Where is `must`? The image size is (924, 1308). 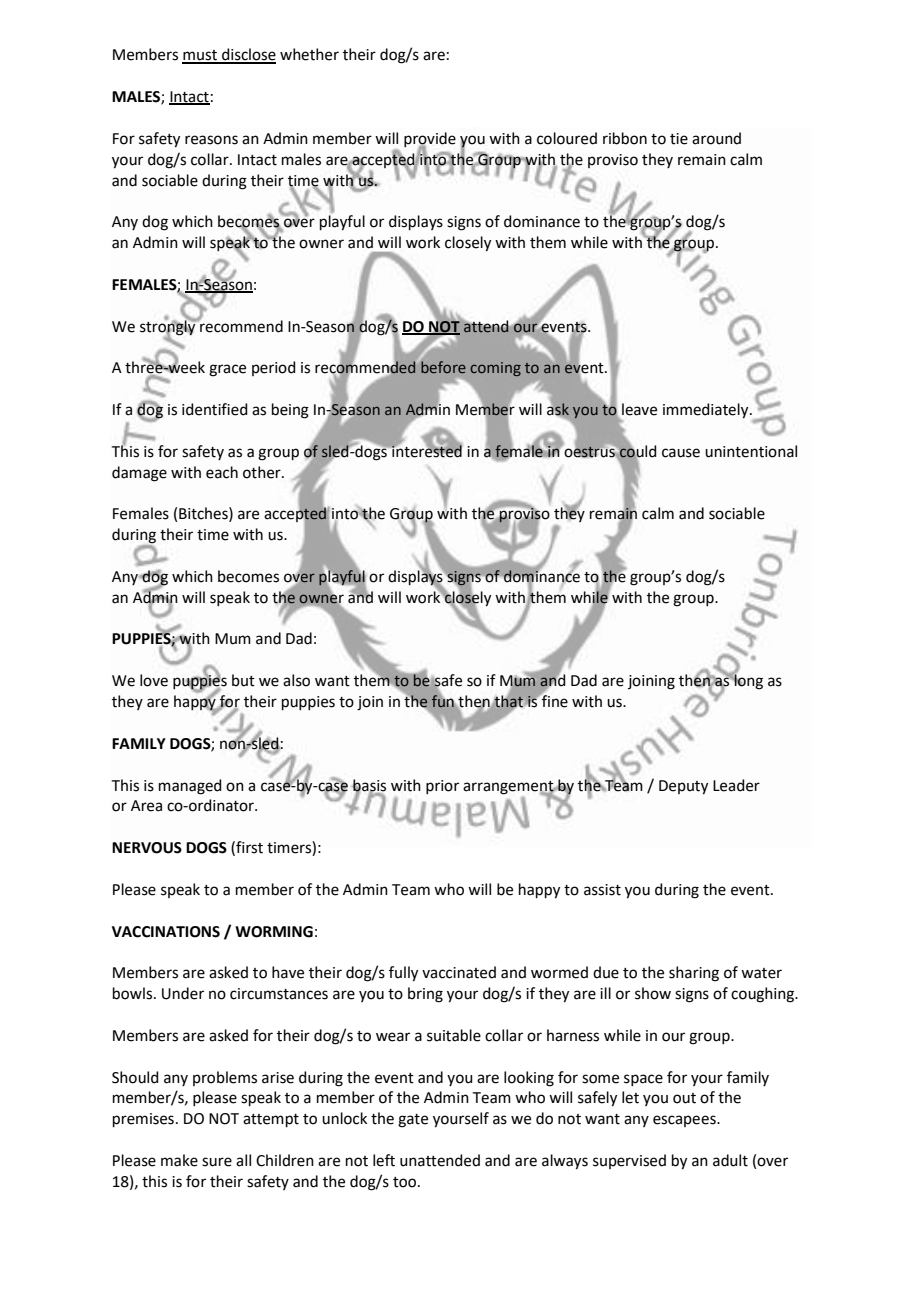
must is located at coordinates (201, 56).
